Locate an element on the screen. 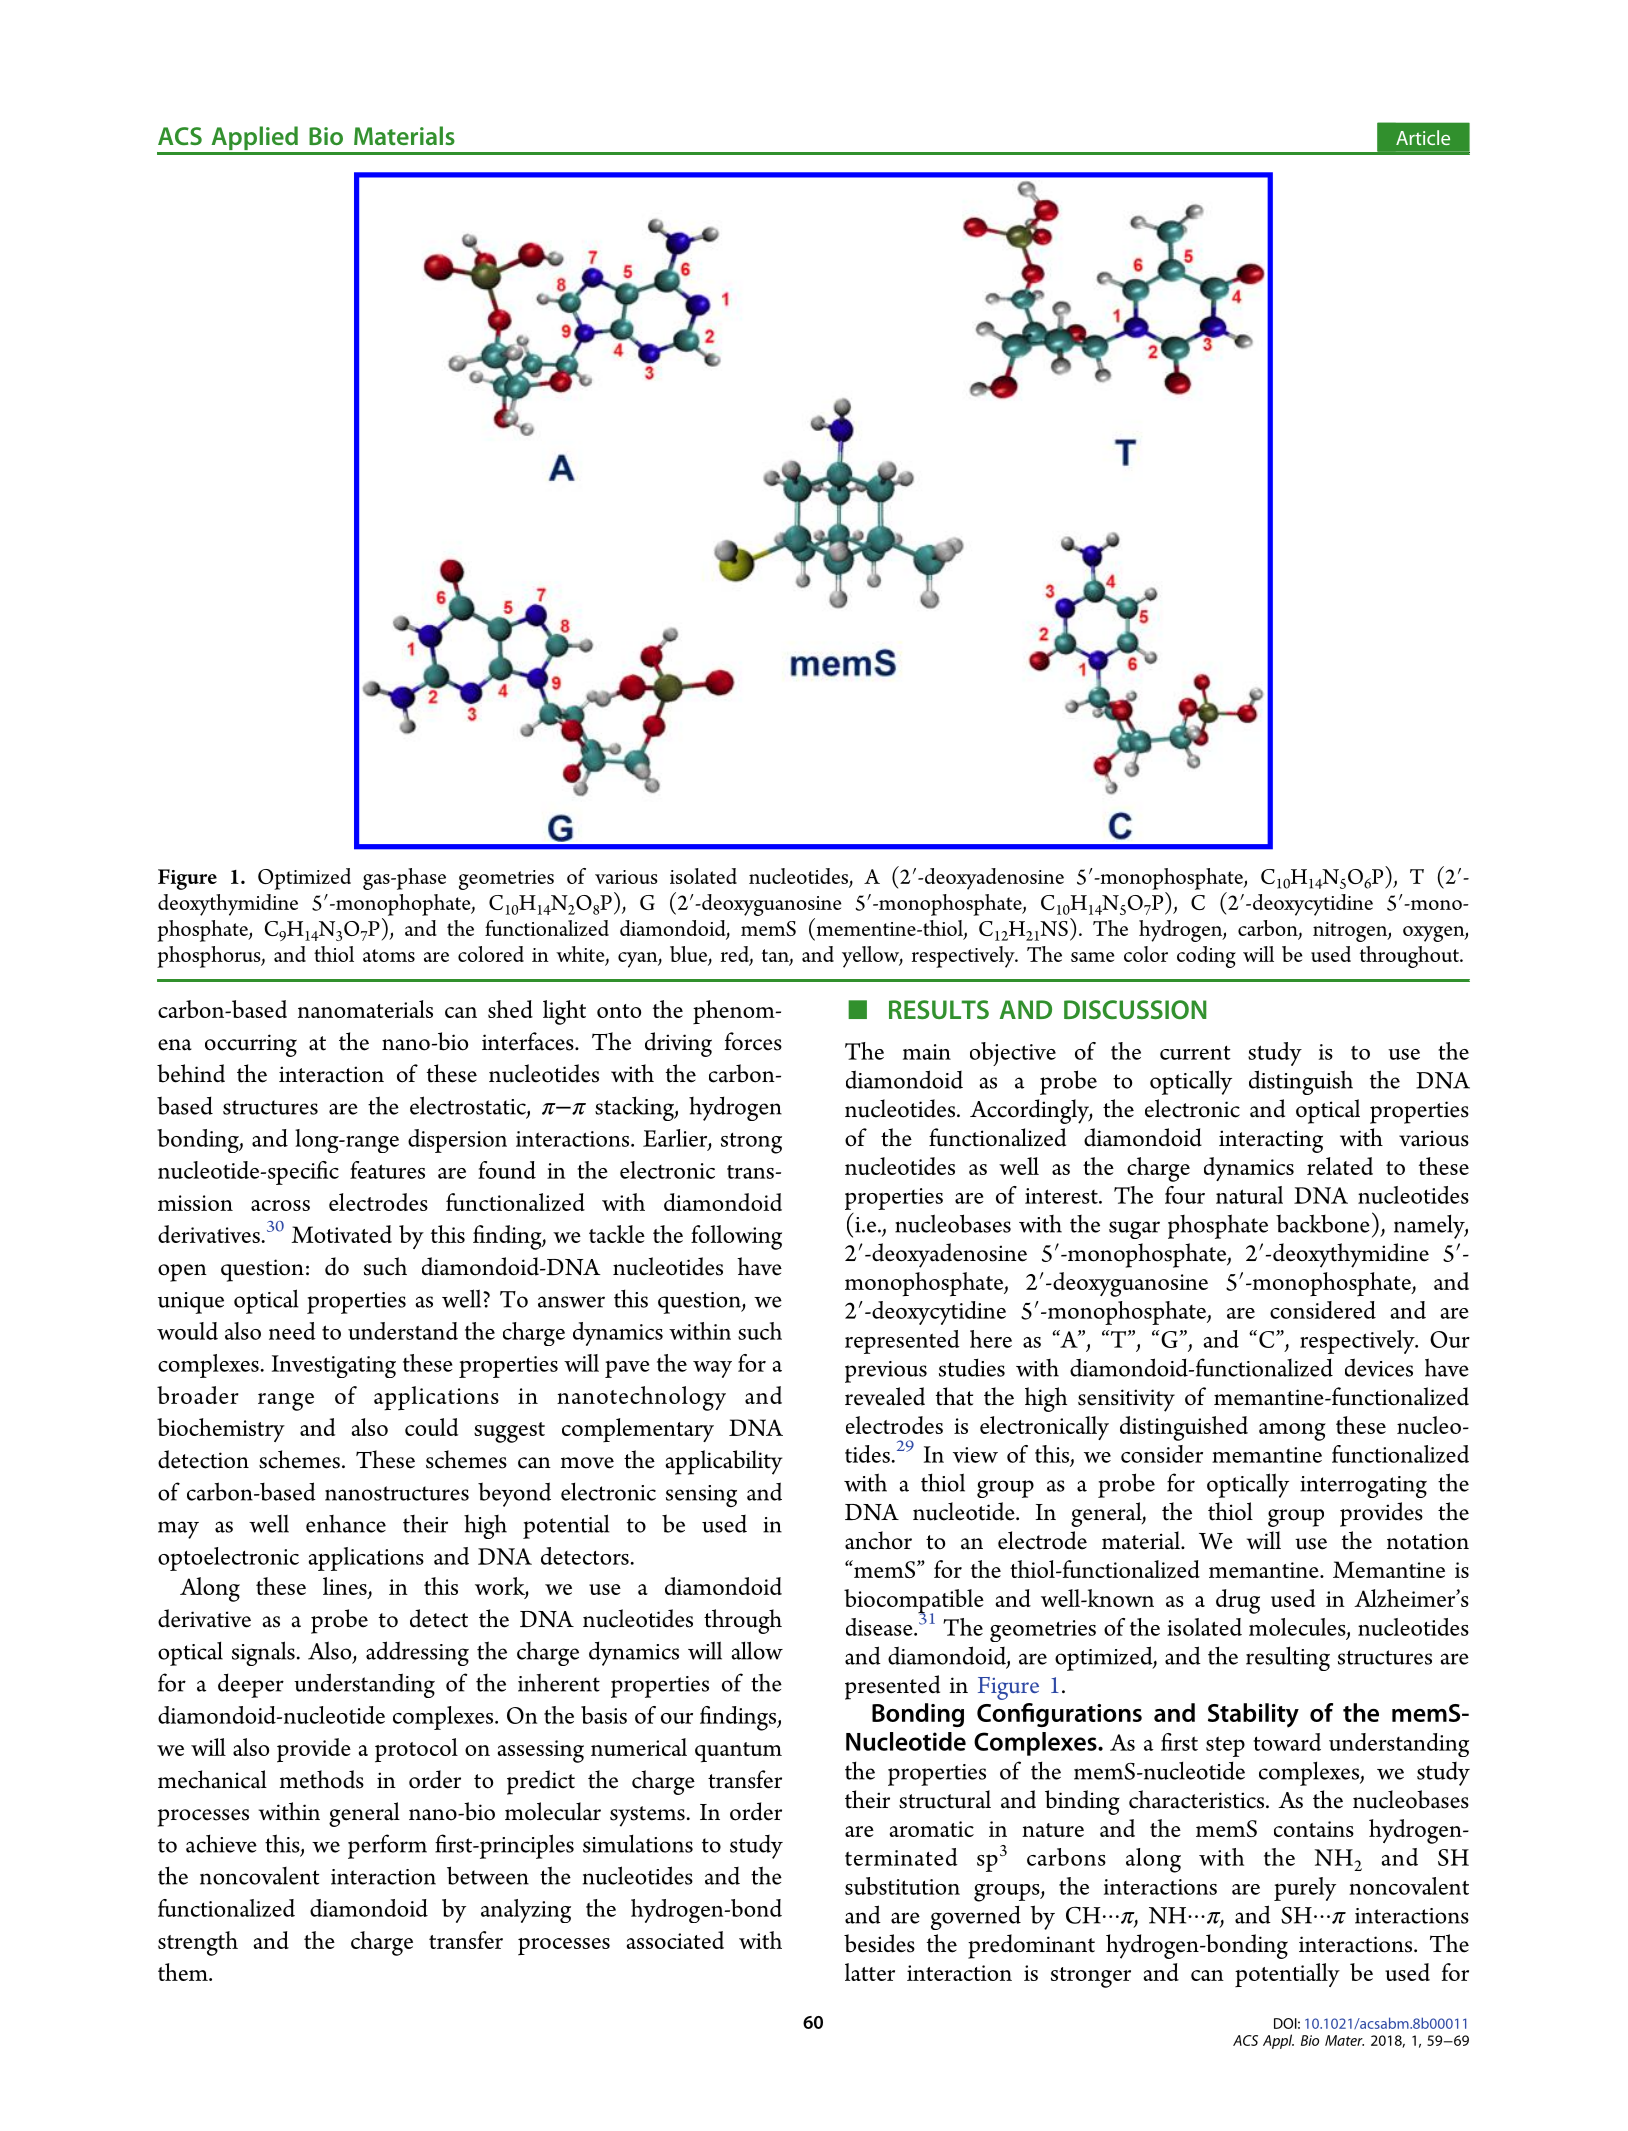  behind is located at coordinates (191, 1073).
